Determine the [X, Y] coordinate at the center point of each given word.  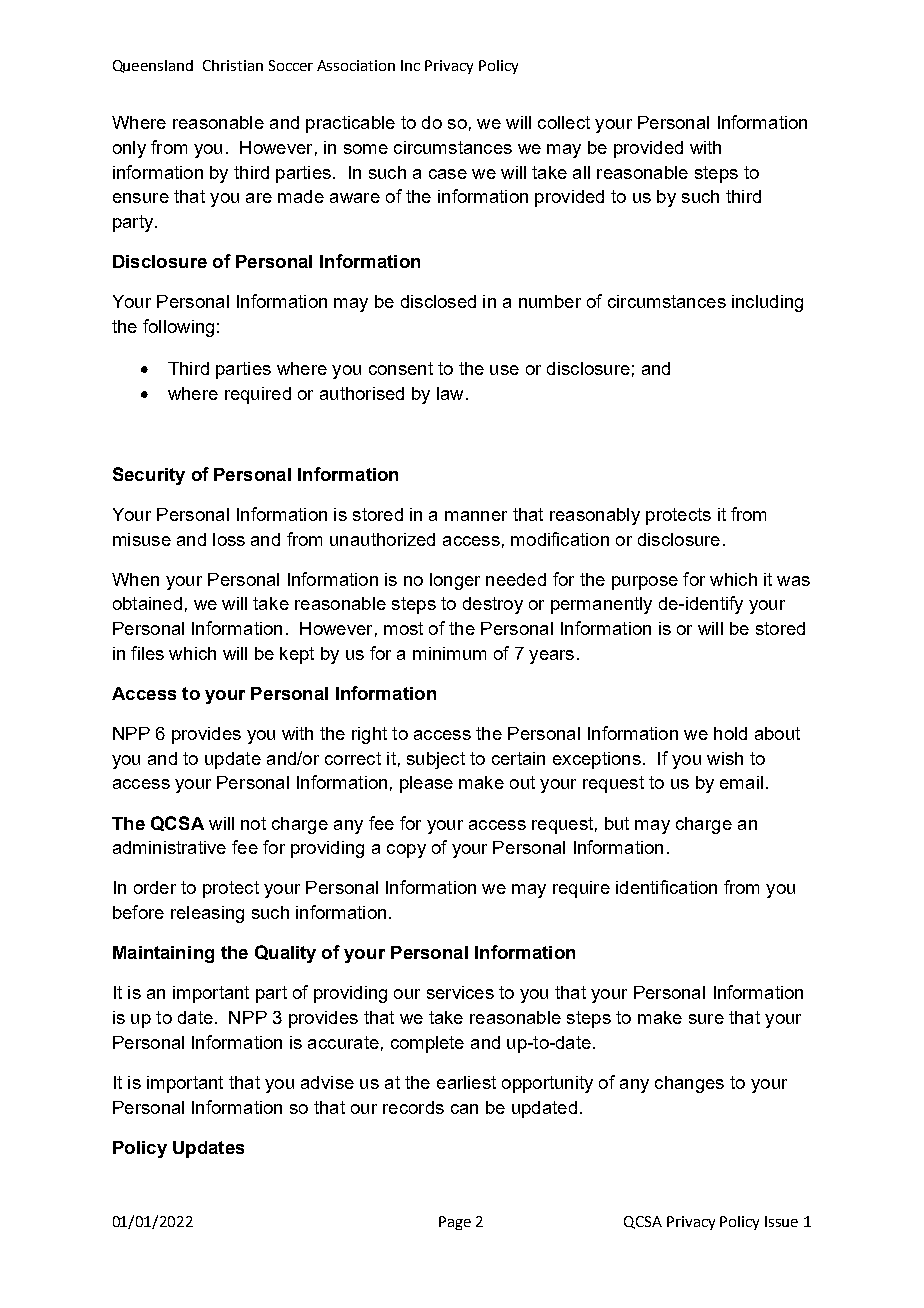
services [460, 992]
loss [229, 539]
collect [564, 122]
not [253, 823]
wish [725, 758]
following [178, 328]
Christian [233, 65]
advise [327, 1082]
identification [666, 887]
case [448, 174]
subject [436, 760]
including [767, 303]
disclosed [438, 301]
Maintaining [163, 954]
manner [476, 516]
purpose [645, 583]
